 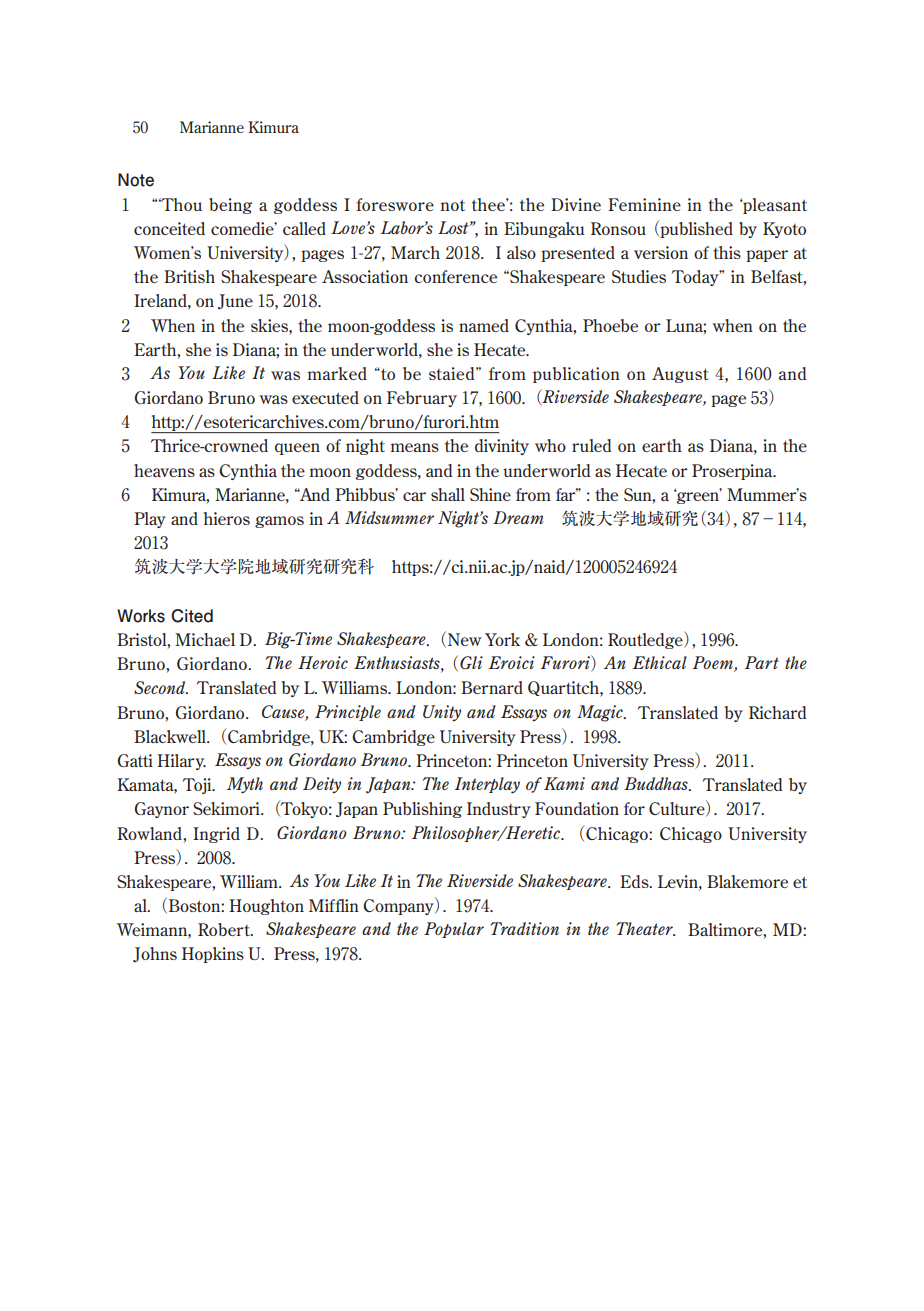 I want to click on heavens, so click(x=164, y=470).
